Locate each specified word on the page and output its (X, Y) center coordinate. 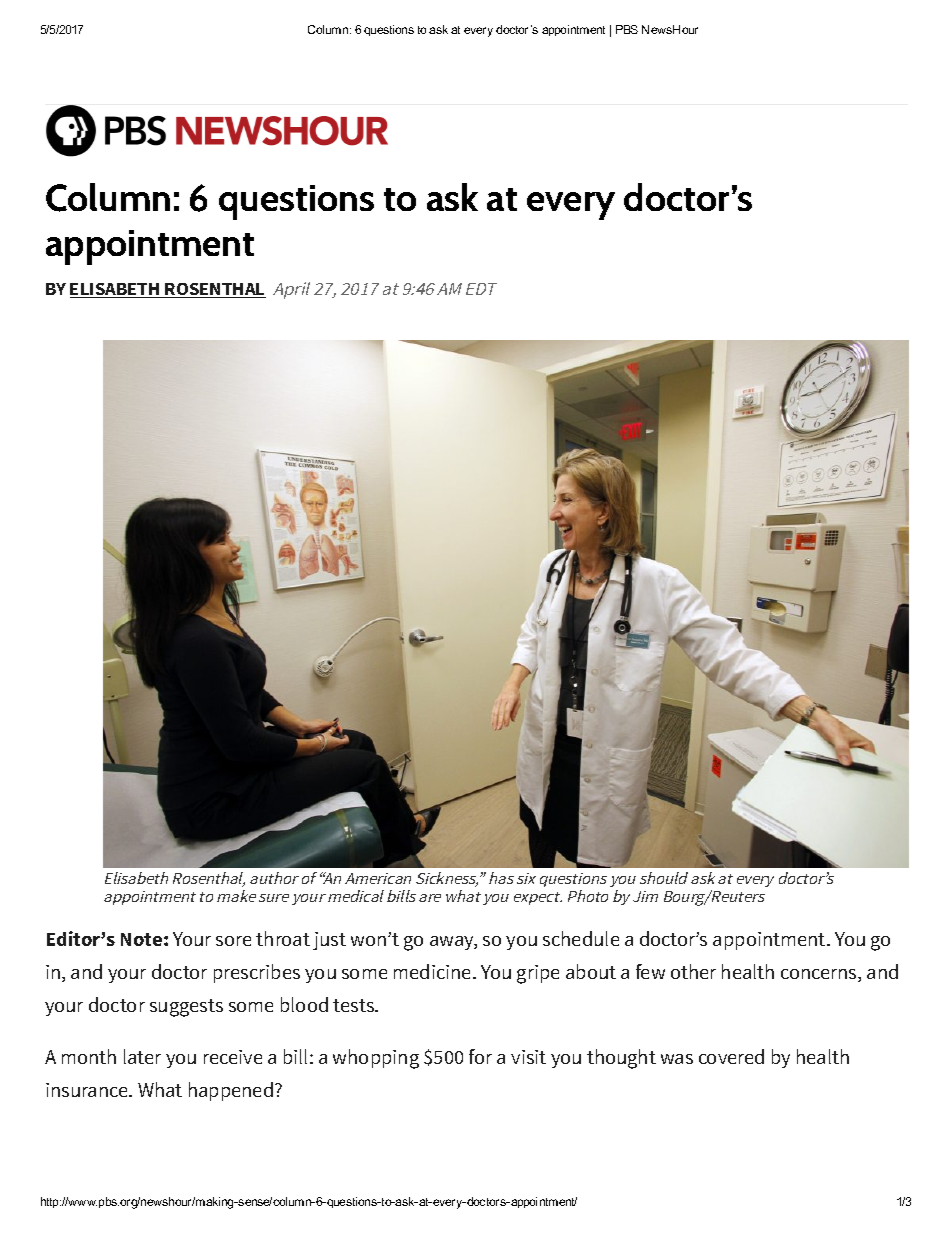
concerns (820, 975)
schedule (581, 938)
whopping (376, 1059)
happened (231, 1091)
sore (233, 941)
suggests (186, 1008)
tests (355, 1005)
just (329, 941)
